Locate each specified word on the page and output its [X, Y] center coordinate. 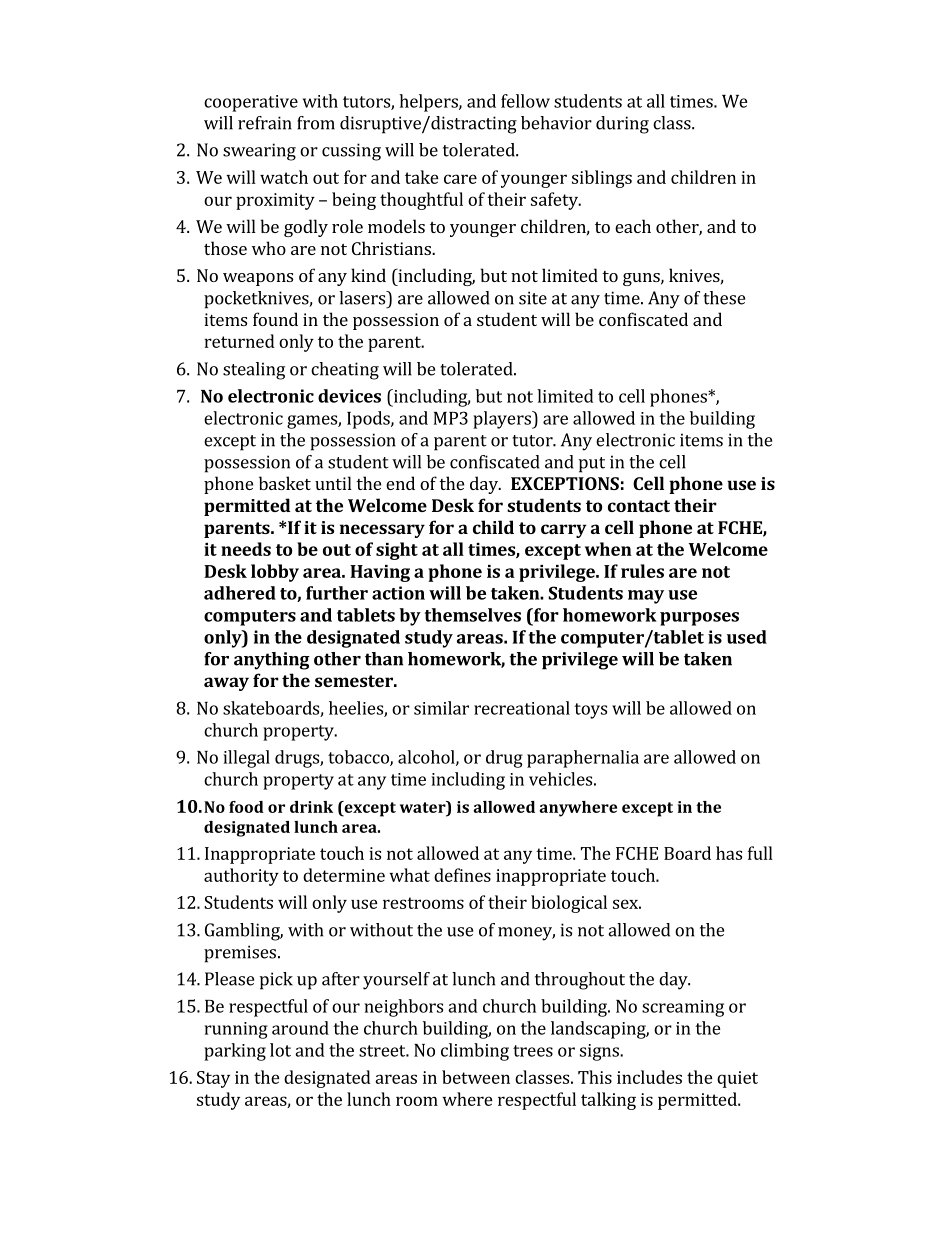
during [622, 125]
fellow [525, 101]
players [503, 420]
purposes [699, 619]
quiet [737, 1079]
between [476, 1077]
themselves [473, 615]
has [729, 853]
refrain [265, 123]
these [724, 298]
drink [311, 807]
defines [462, 875]
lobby [275, 573]
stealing [254, 371]
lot [280, 1050]
